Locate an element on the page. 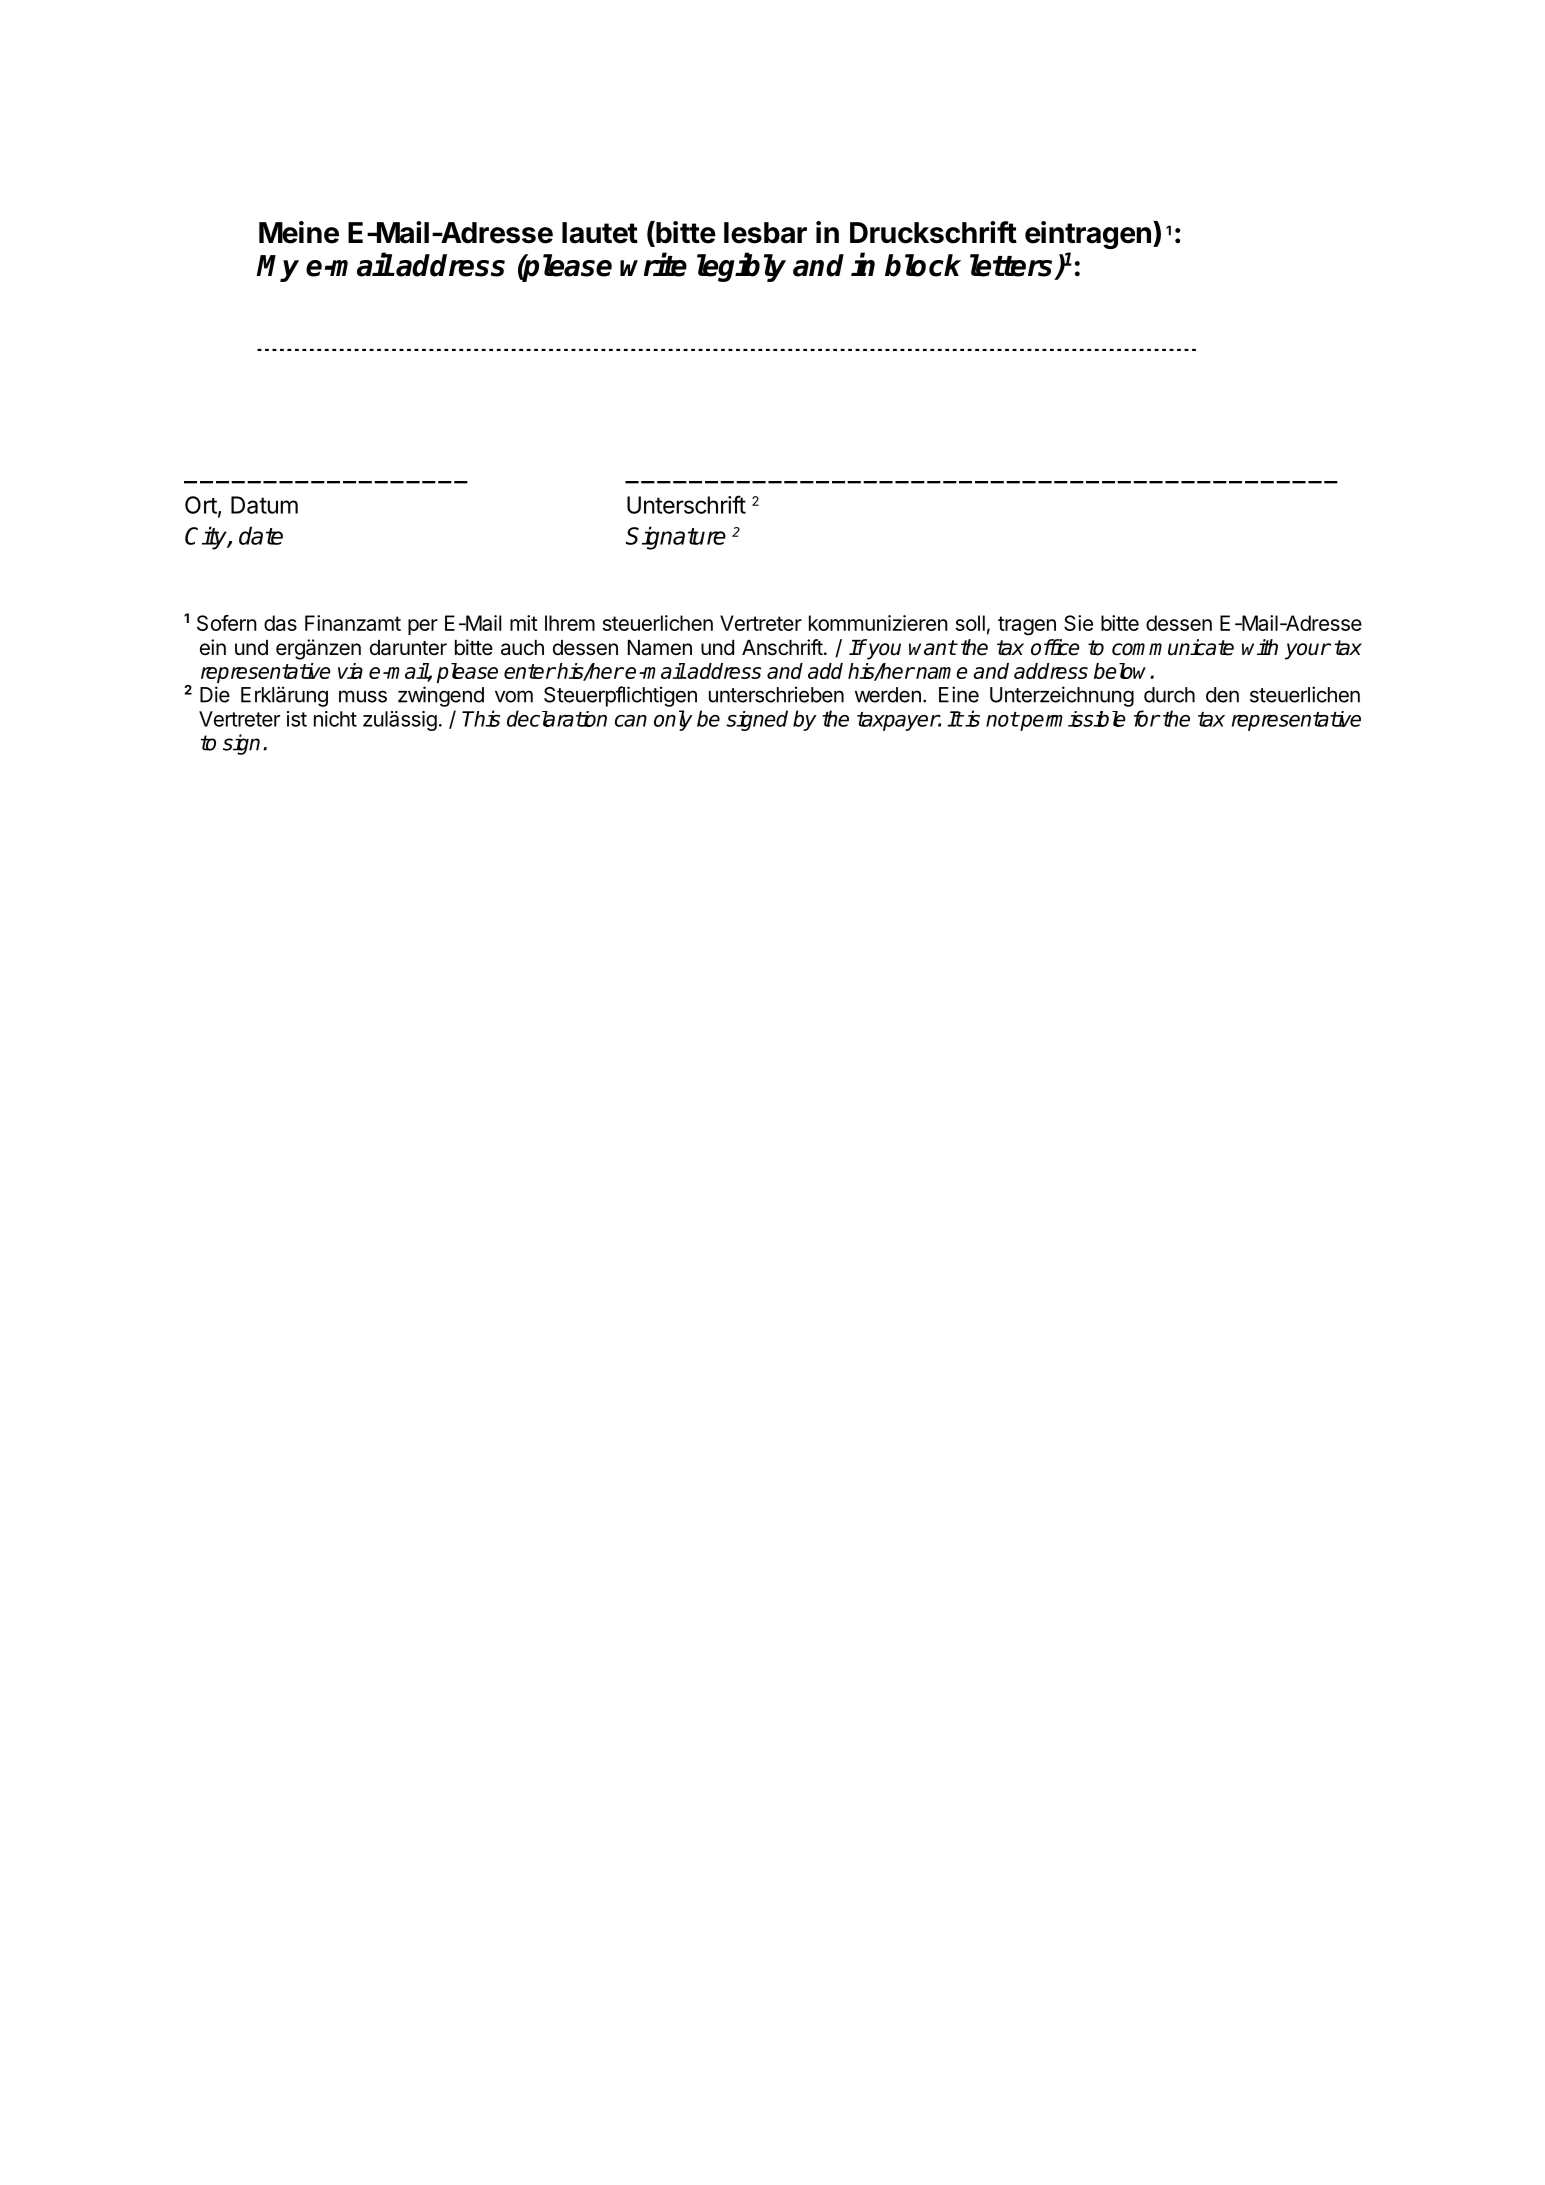 Image resolution: width=1545 pixels, height=2185 pixels. Ort is located at coordinates (201, 505).
